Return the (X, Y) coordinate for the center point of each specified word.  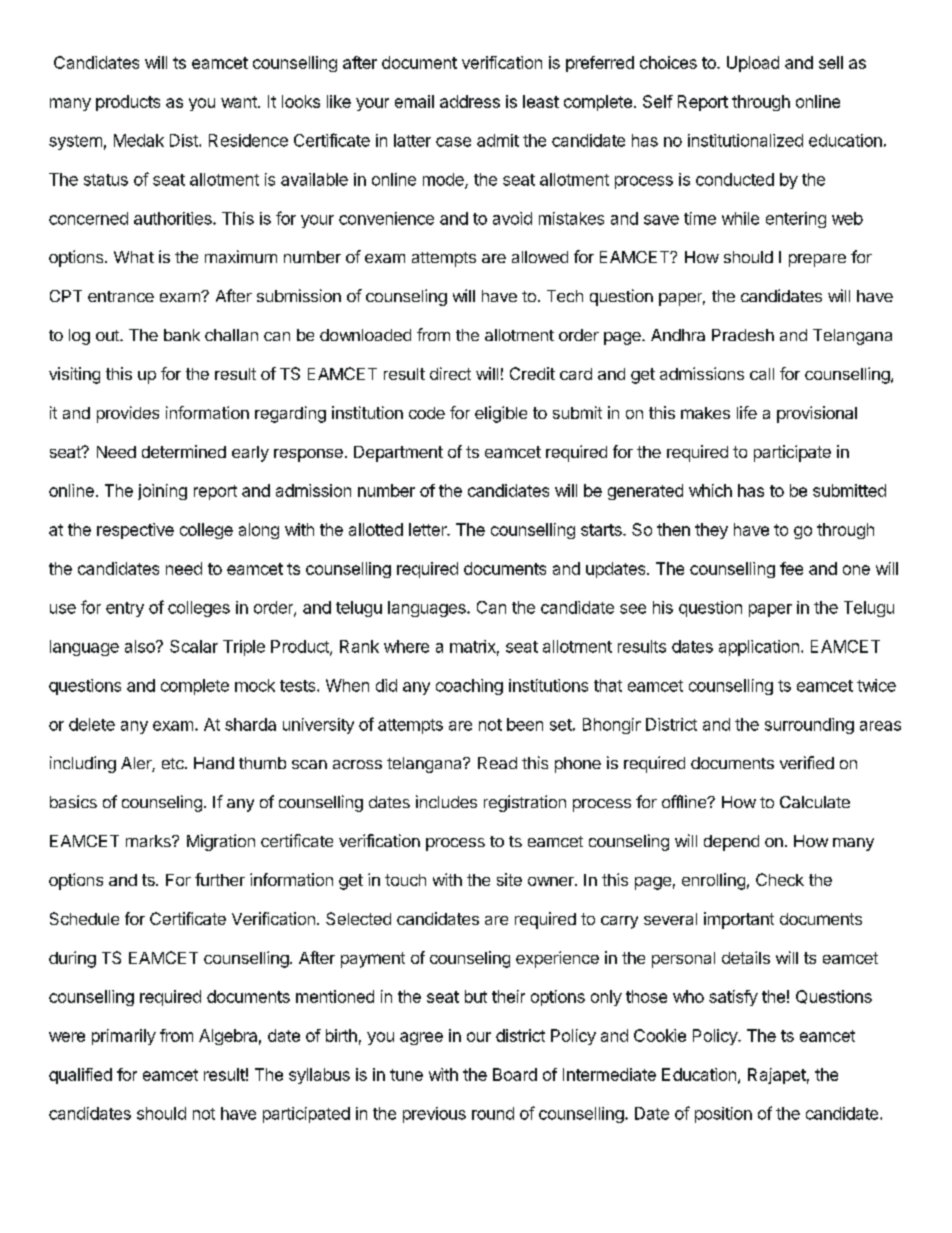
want (240, 102)
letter (429, 529)
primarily (124, 1037)
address (470, 101)
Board (515, 1074)
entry (125, 609)
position (723, 1115)
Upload (753, 64)
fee (791, 568)
